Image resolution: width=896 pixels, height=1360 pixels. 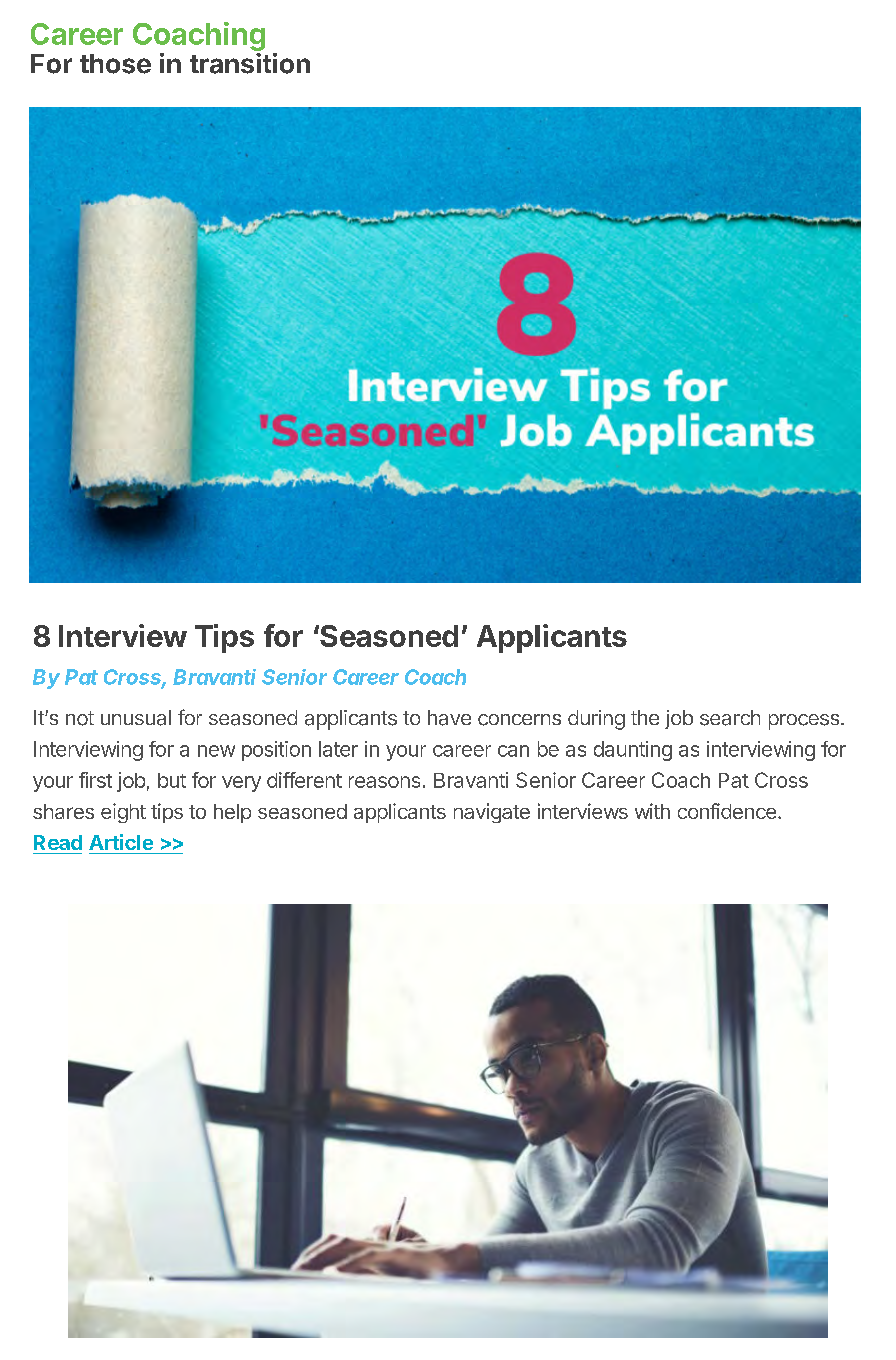 I want to click on search, so click(x=730, y=718).
